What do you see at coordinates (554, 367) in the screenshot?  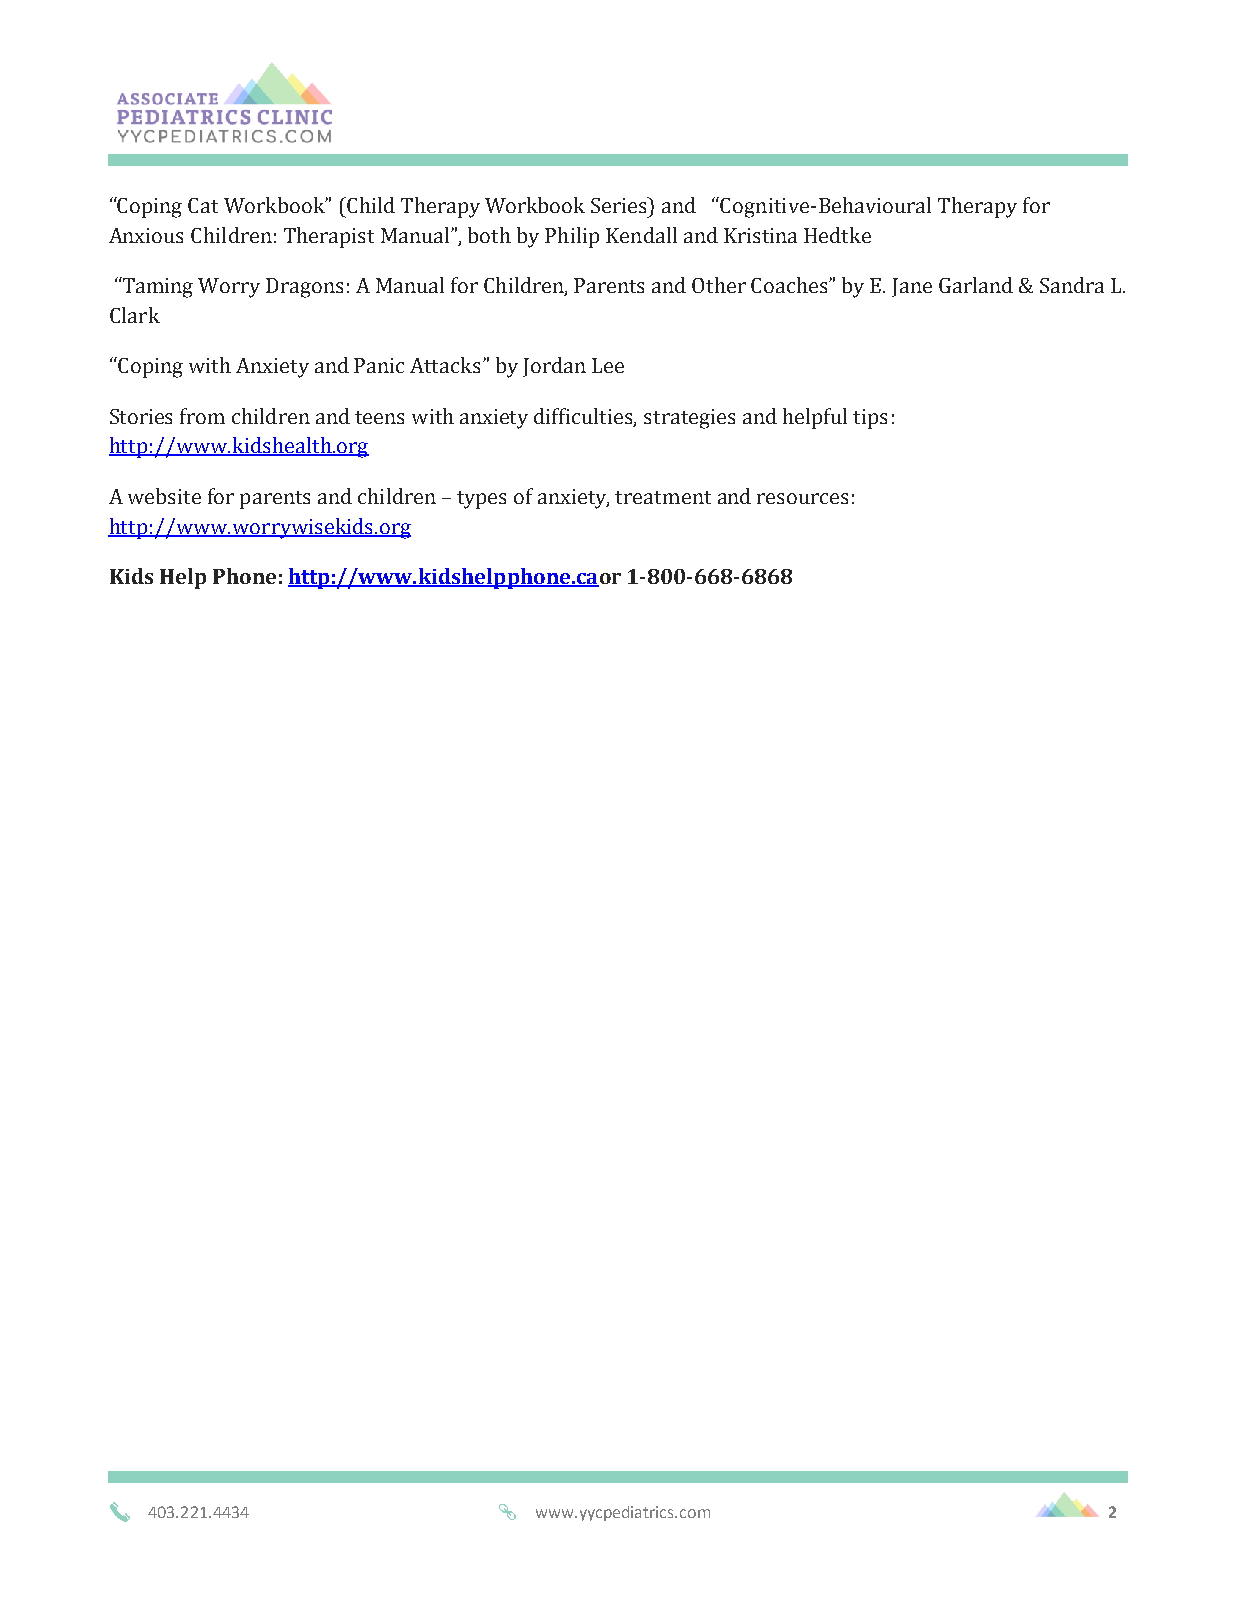 I see `Jordan` at bounding box center [554, 367].
